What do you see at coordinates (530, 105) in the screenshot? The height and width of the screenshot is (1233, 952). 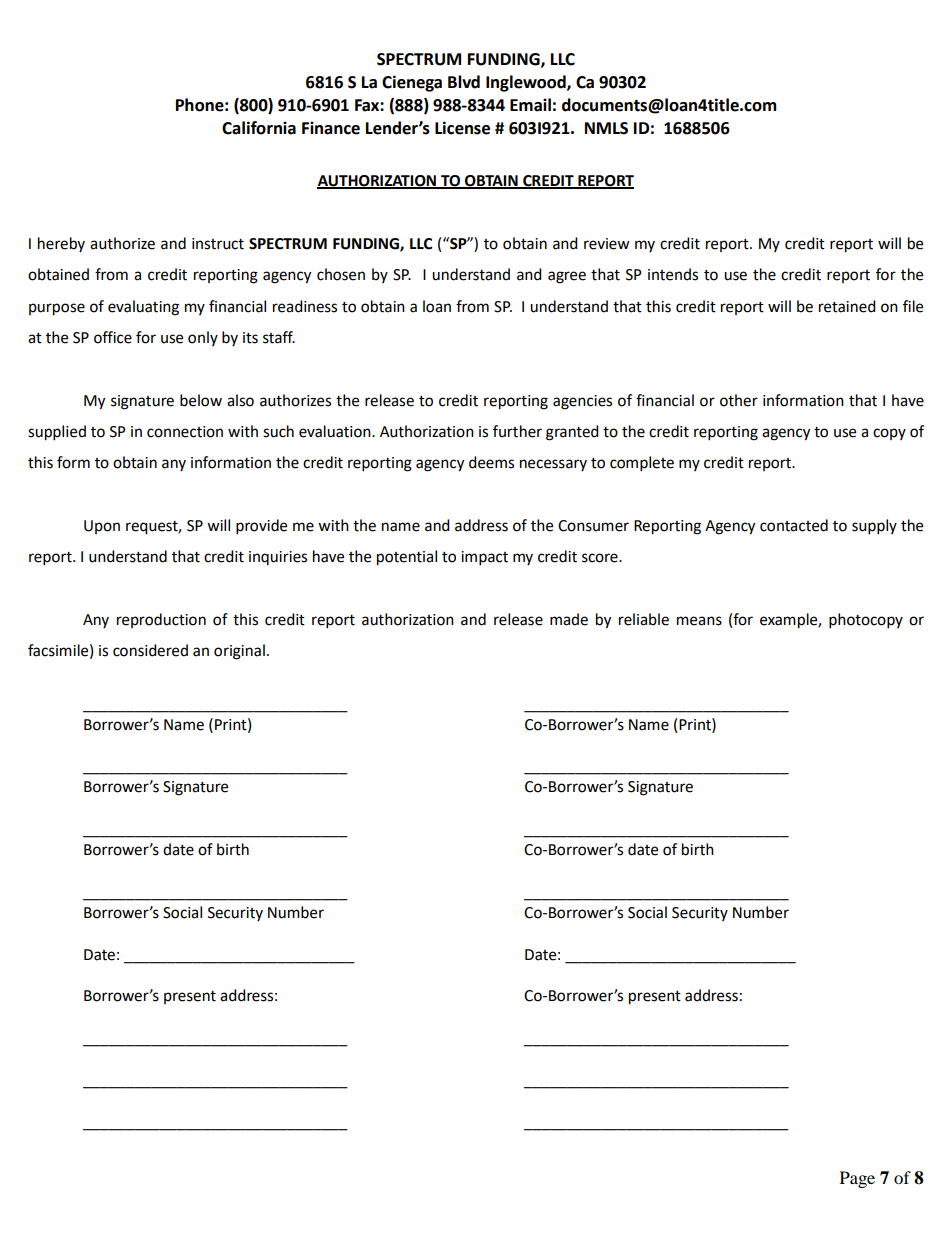 I see `Email` at bounding box center [530, 105].
